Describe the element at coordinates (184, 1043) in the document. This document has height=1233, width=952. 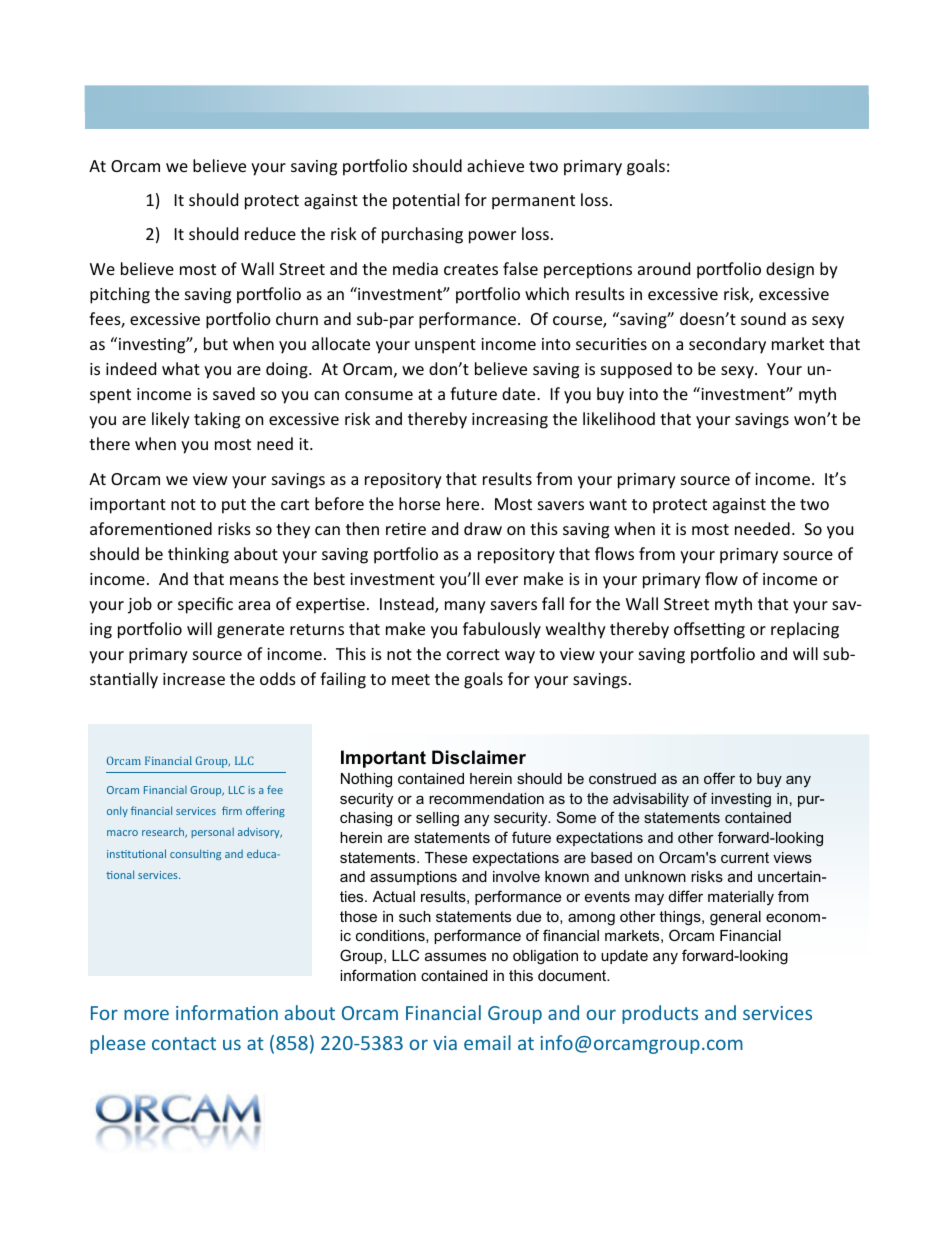
I see `contact` at that location.
